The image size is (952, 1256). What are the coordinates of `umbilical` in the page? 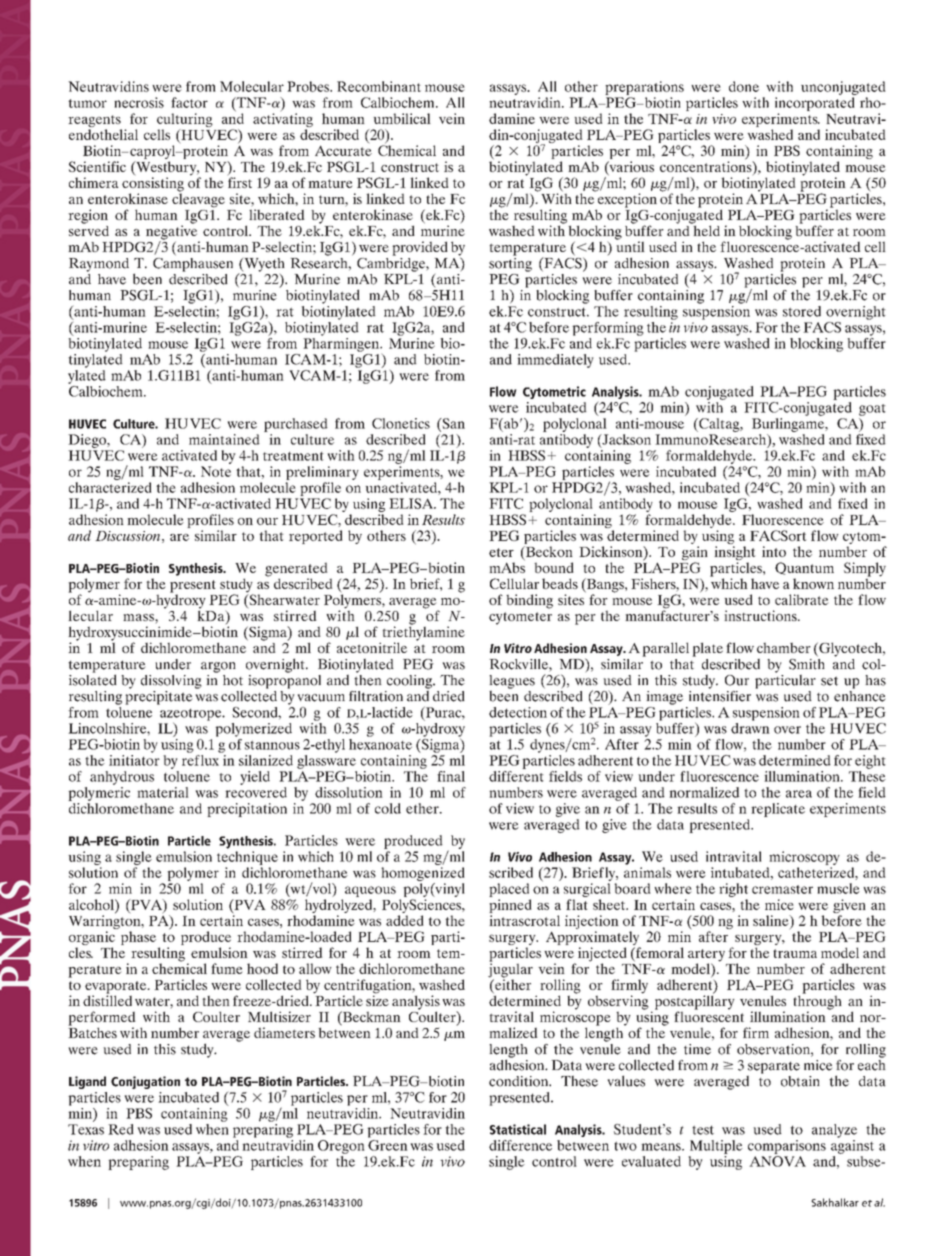 It's located at (402, 118).
